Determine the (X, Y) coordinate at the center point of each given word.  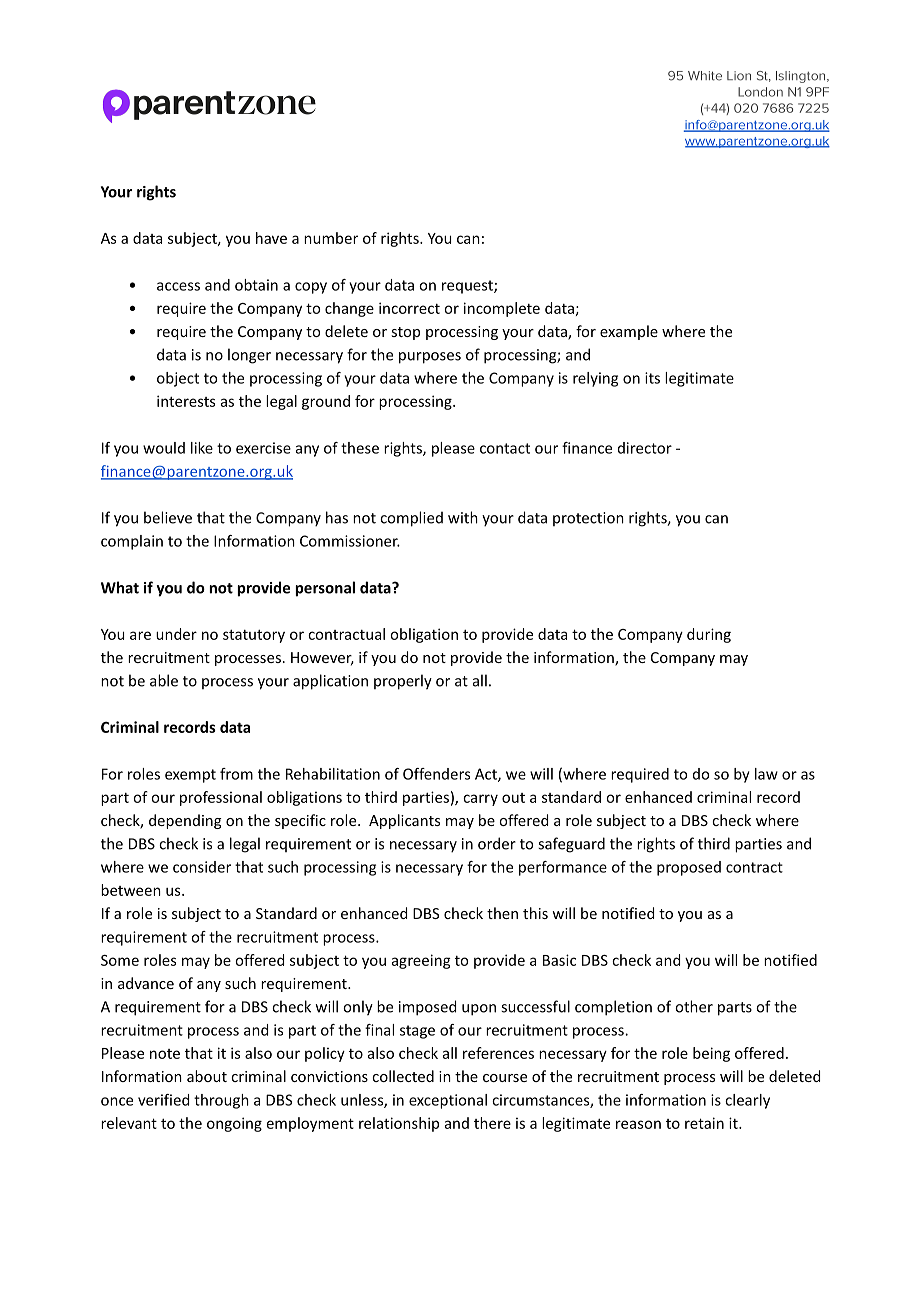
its (652, 378)
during (709, 635)
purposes (430, 358)
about (207, 1076)
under (176, 634)
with (463, 517)
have (271, 238)
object (178, 379)
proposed (689, 868)
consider (202, 867)
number (331, 238)
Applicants (404, 821)
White (705, 76)
